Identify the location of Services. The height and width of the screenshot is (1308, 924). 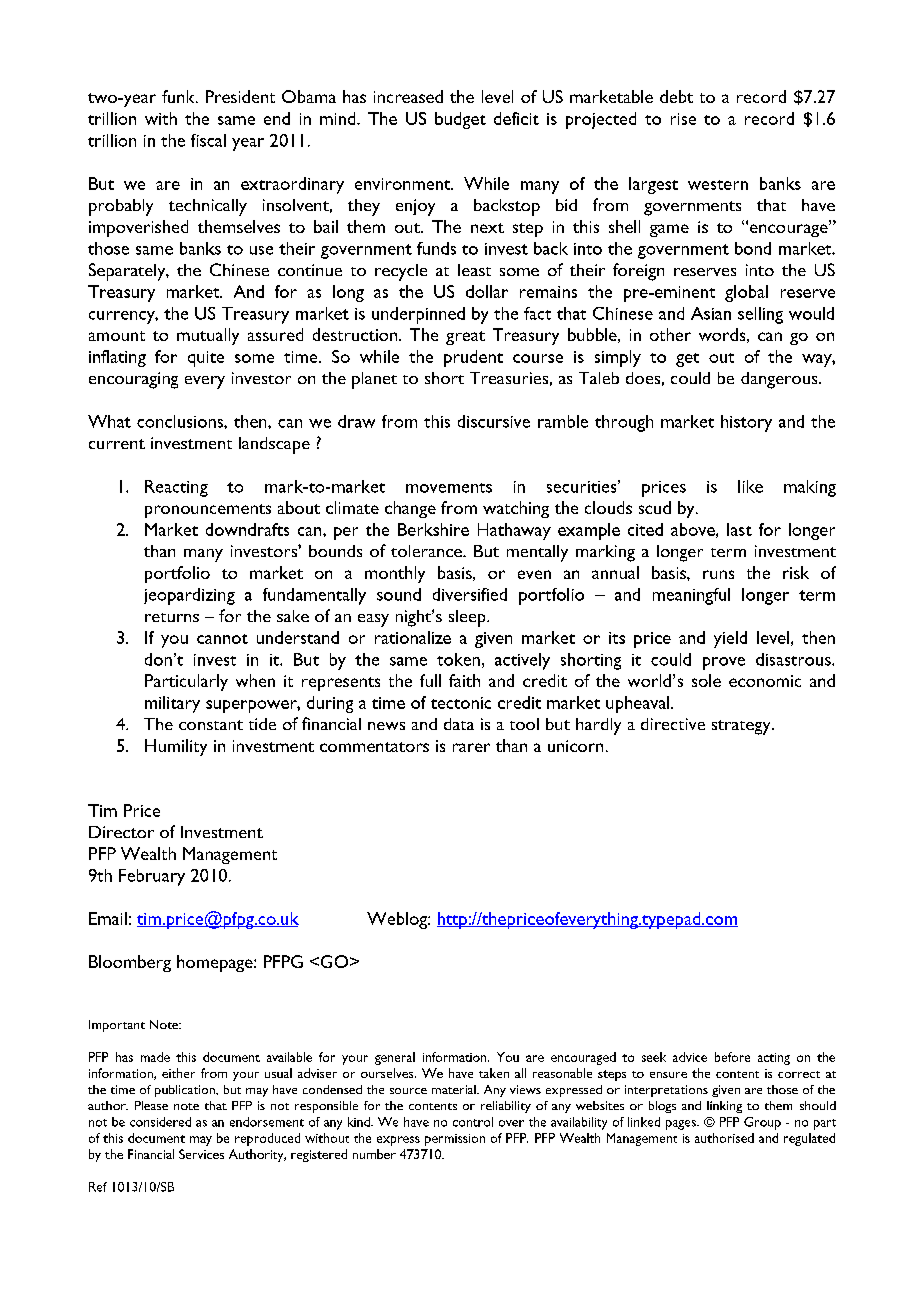
(201, 1154).
